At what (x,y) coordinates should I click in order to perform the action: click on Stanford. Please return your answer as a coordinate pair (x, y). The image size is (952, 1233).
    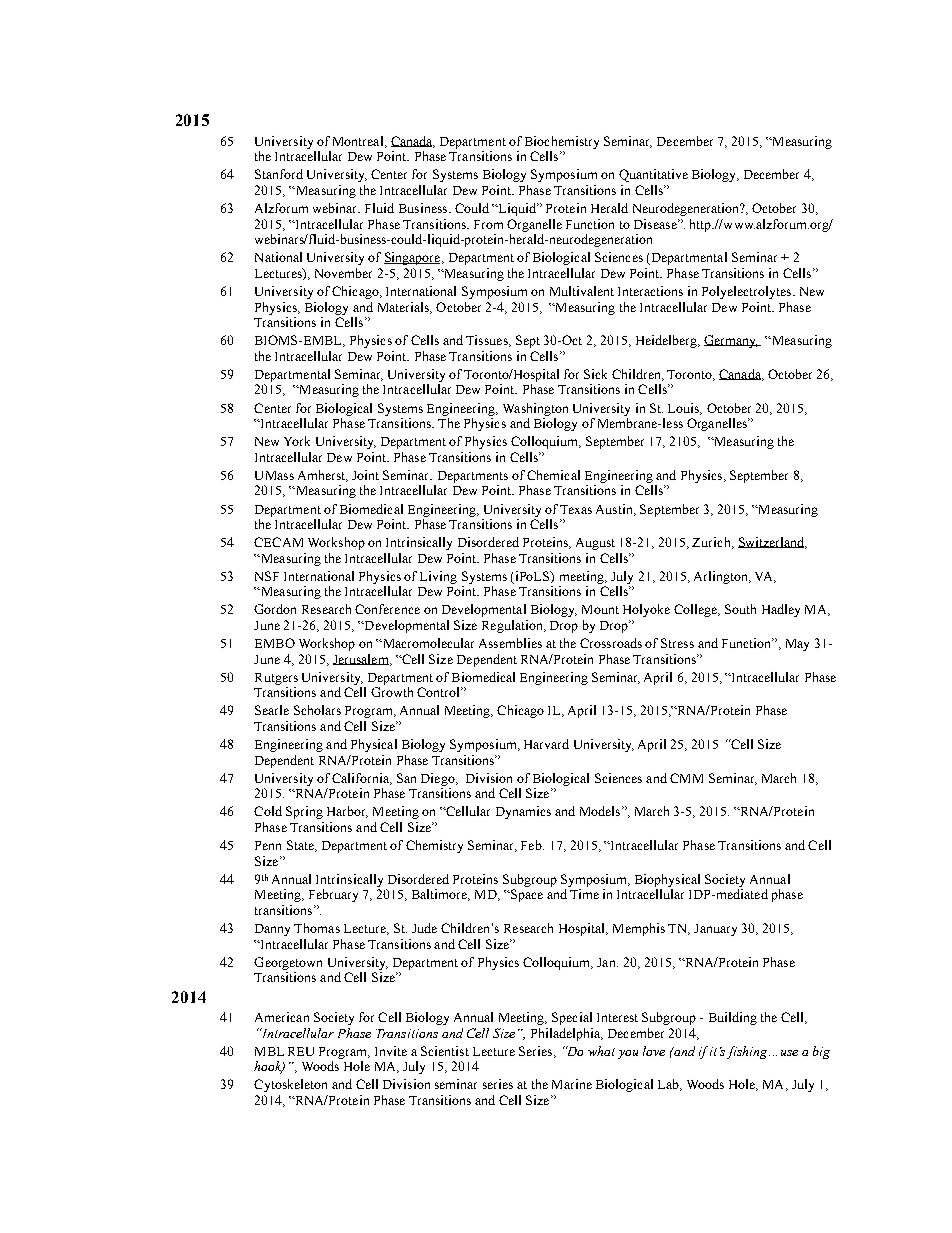
    Looking at the image, I should click on (279, 174).
